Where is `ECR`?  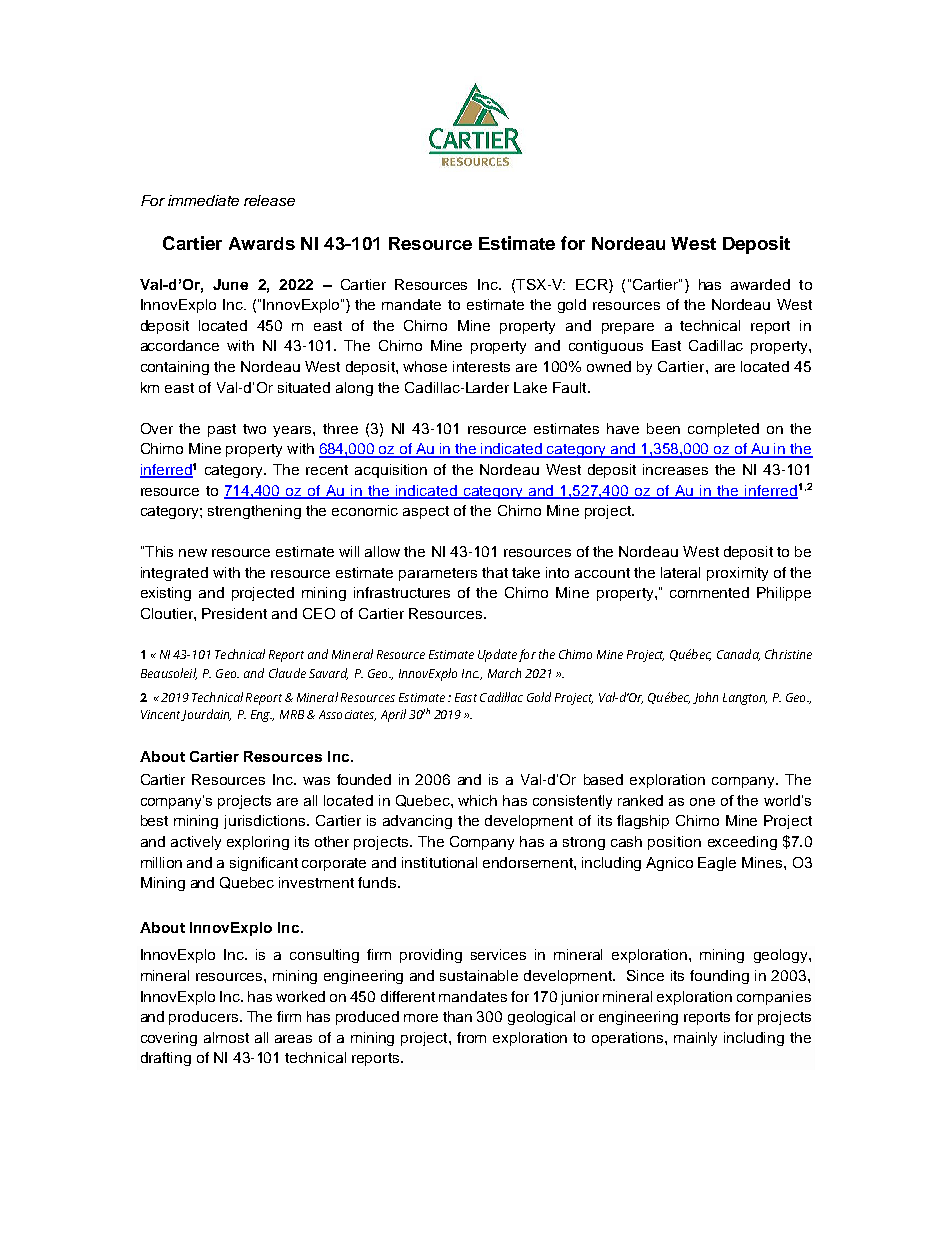 ECR is located at coordinates (593, 284).
